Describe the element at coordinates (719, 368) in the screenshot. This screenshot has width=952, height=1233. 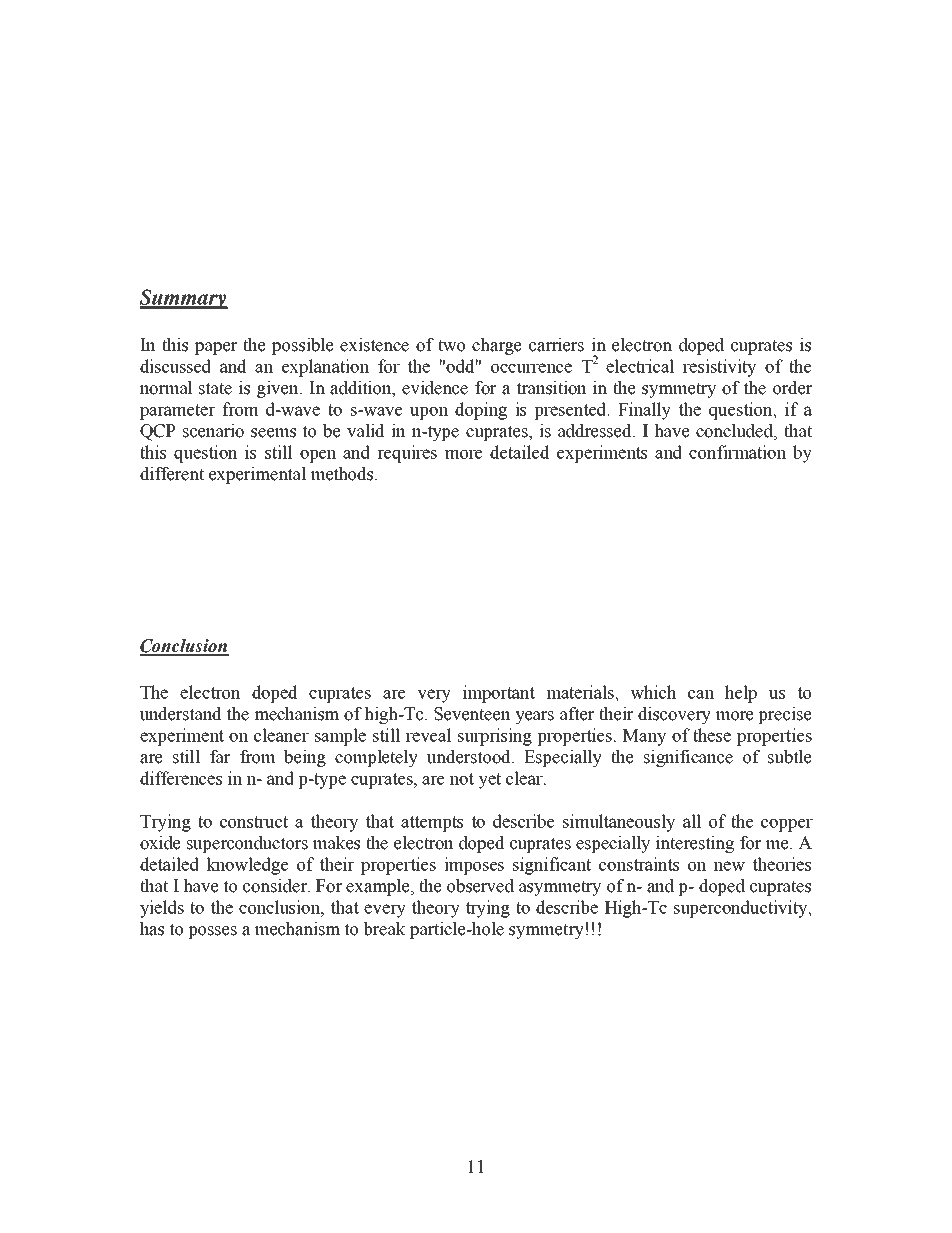
I see `resistivity` at that location.
